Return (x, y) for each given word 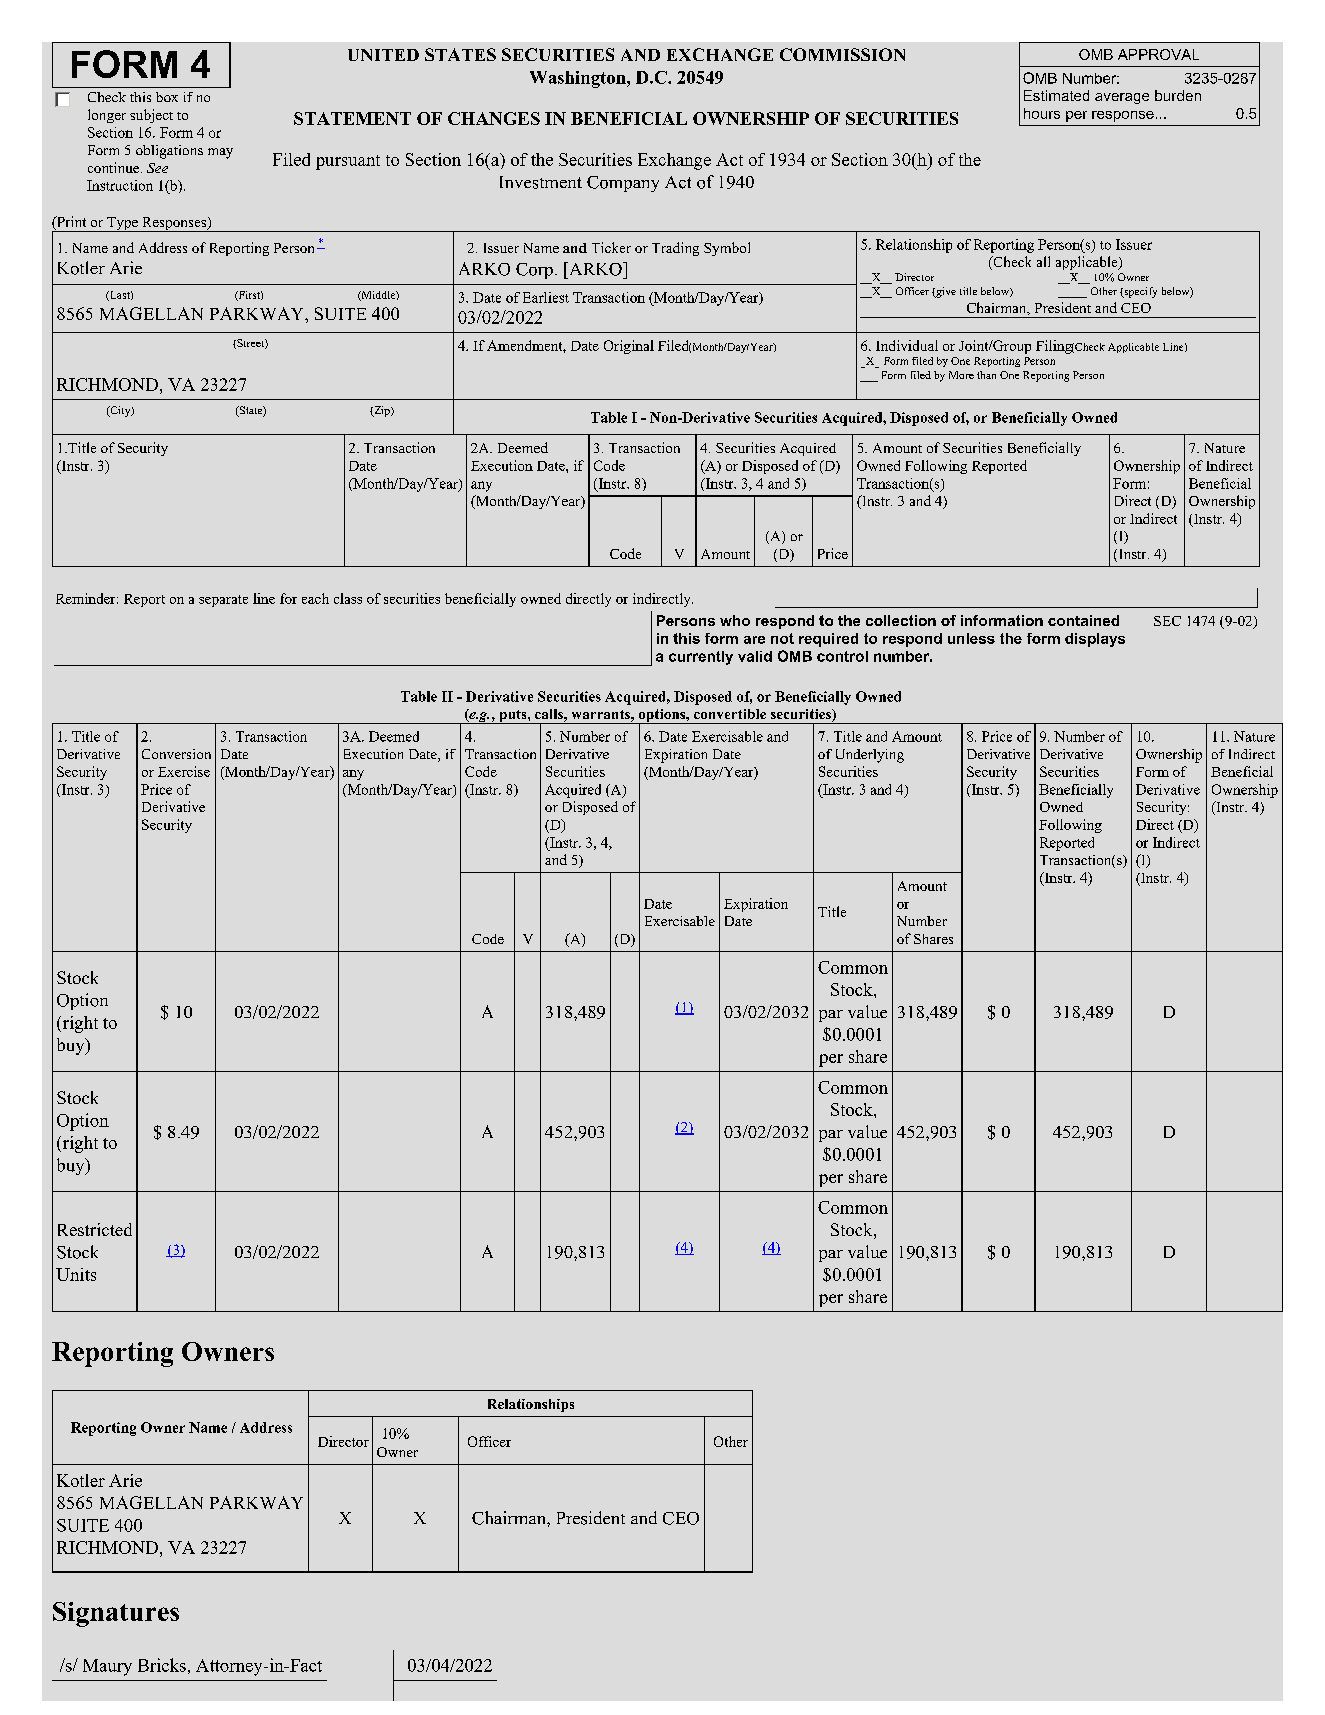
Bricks (162, 1665)
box (167, 97)
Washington (579, 79)
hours (1042, 113)
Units (76, 1274)
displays (1095, 640)
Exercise (184, 771)
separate (223, 601)
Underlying (870, 756)
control (842, 656)
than (986, 375)
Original (629, 347)
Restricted (95, 1229)
